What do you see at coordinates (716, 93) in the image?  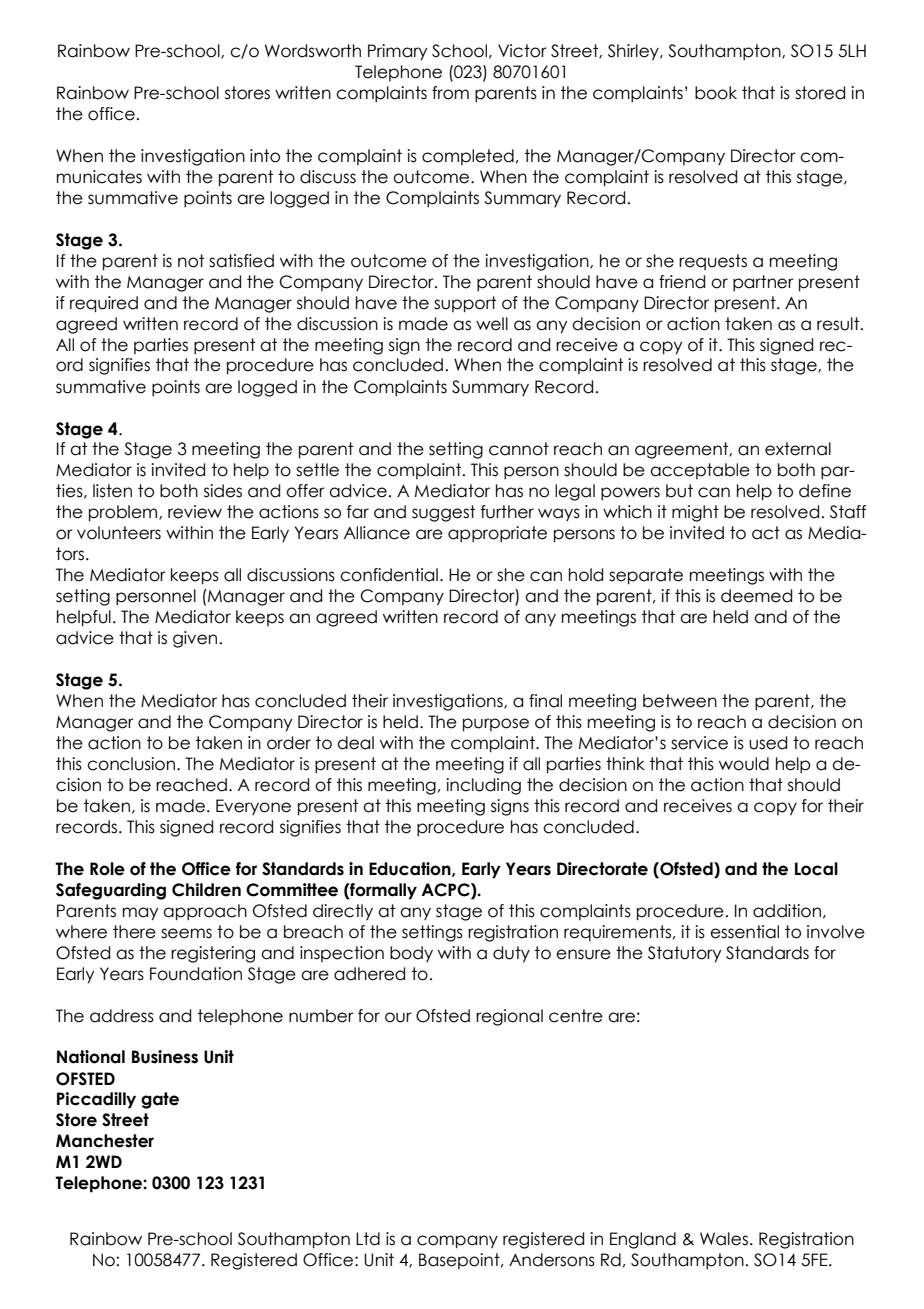 I see `book` at bounding box center [716, 93].
